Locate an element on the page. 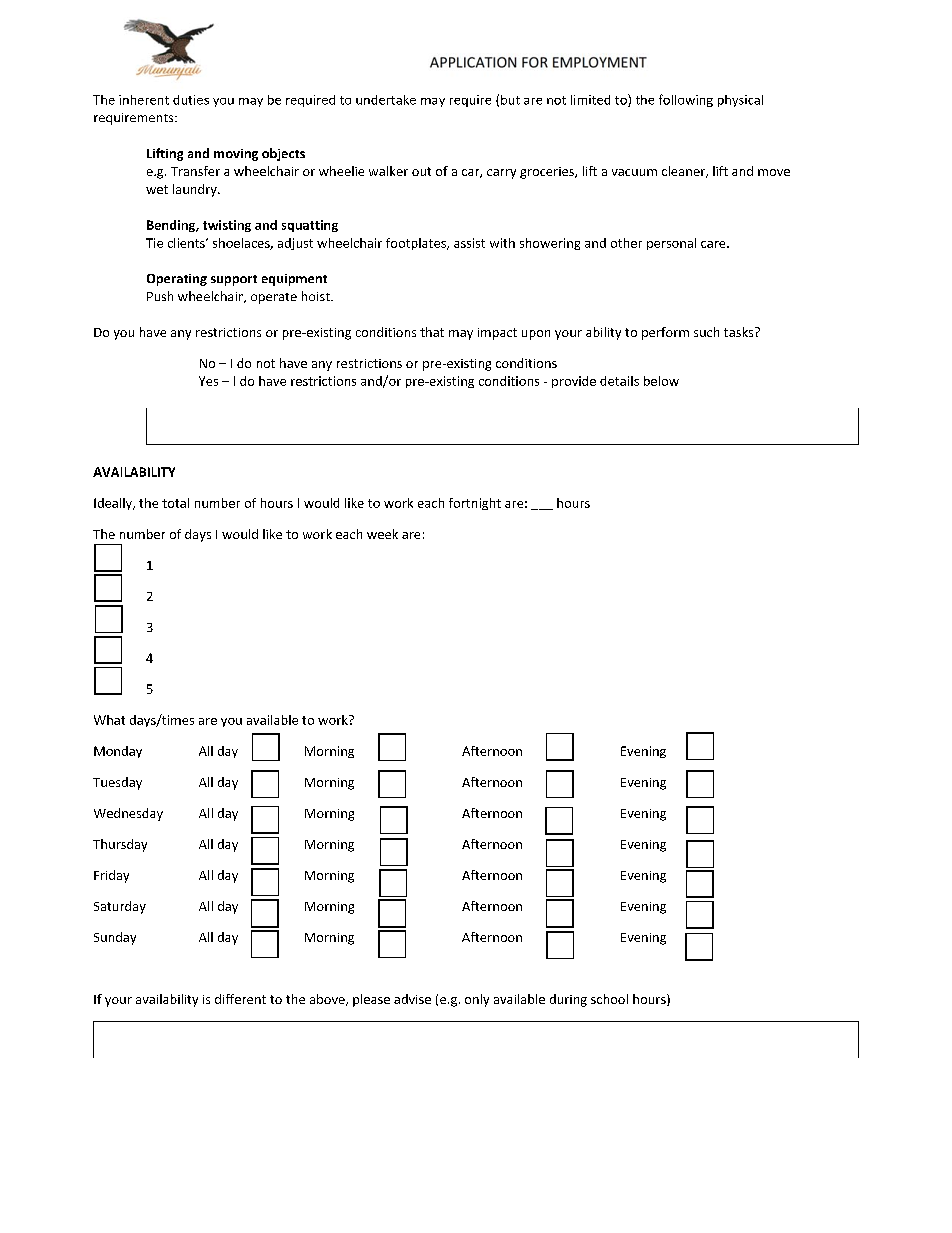 Image resolution: width=952 pixels, height=1233 pixels. below is located at coordinates (661, 381).
